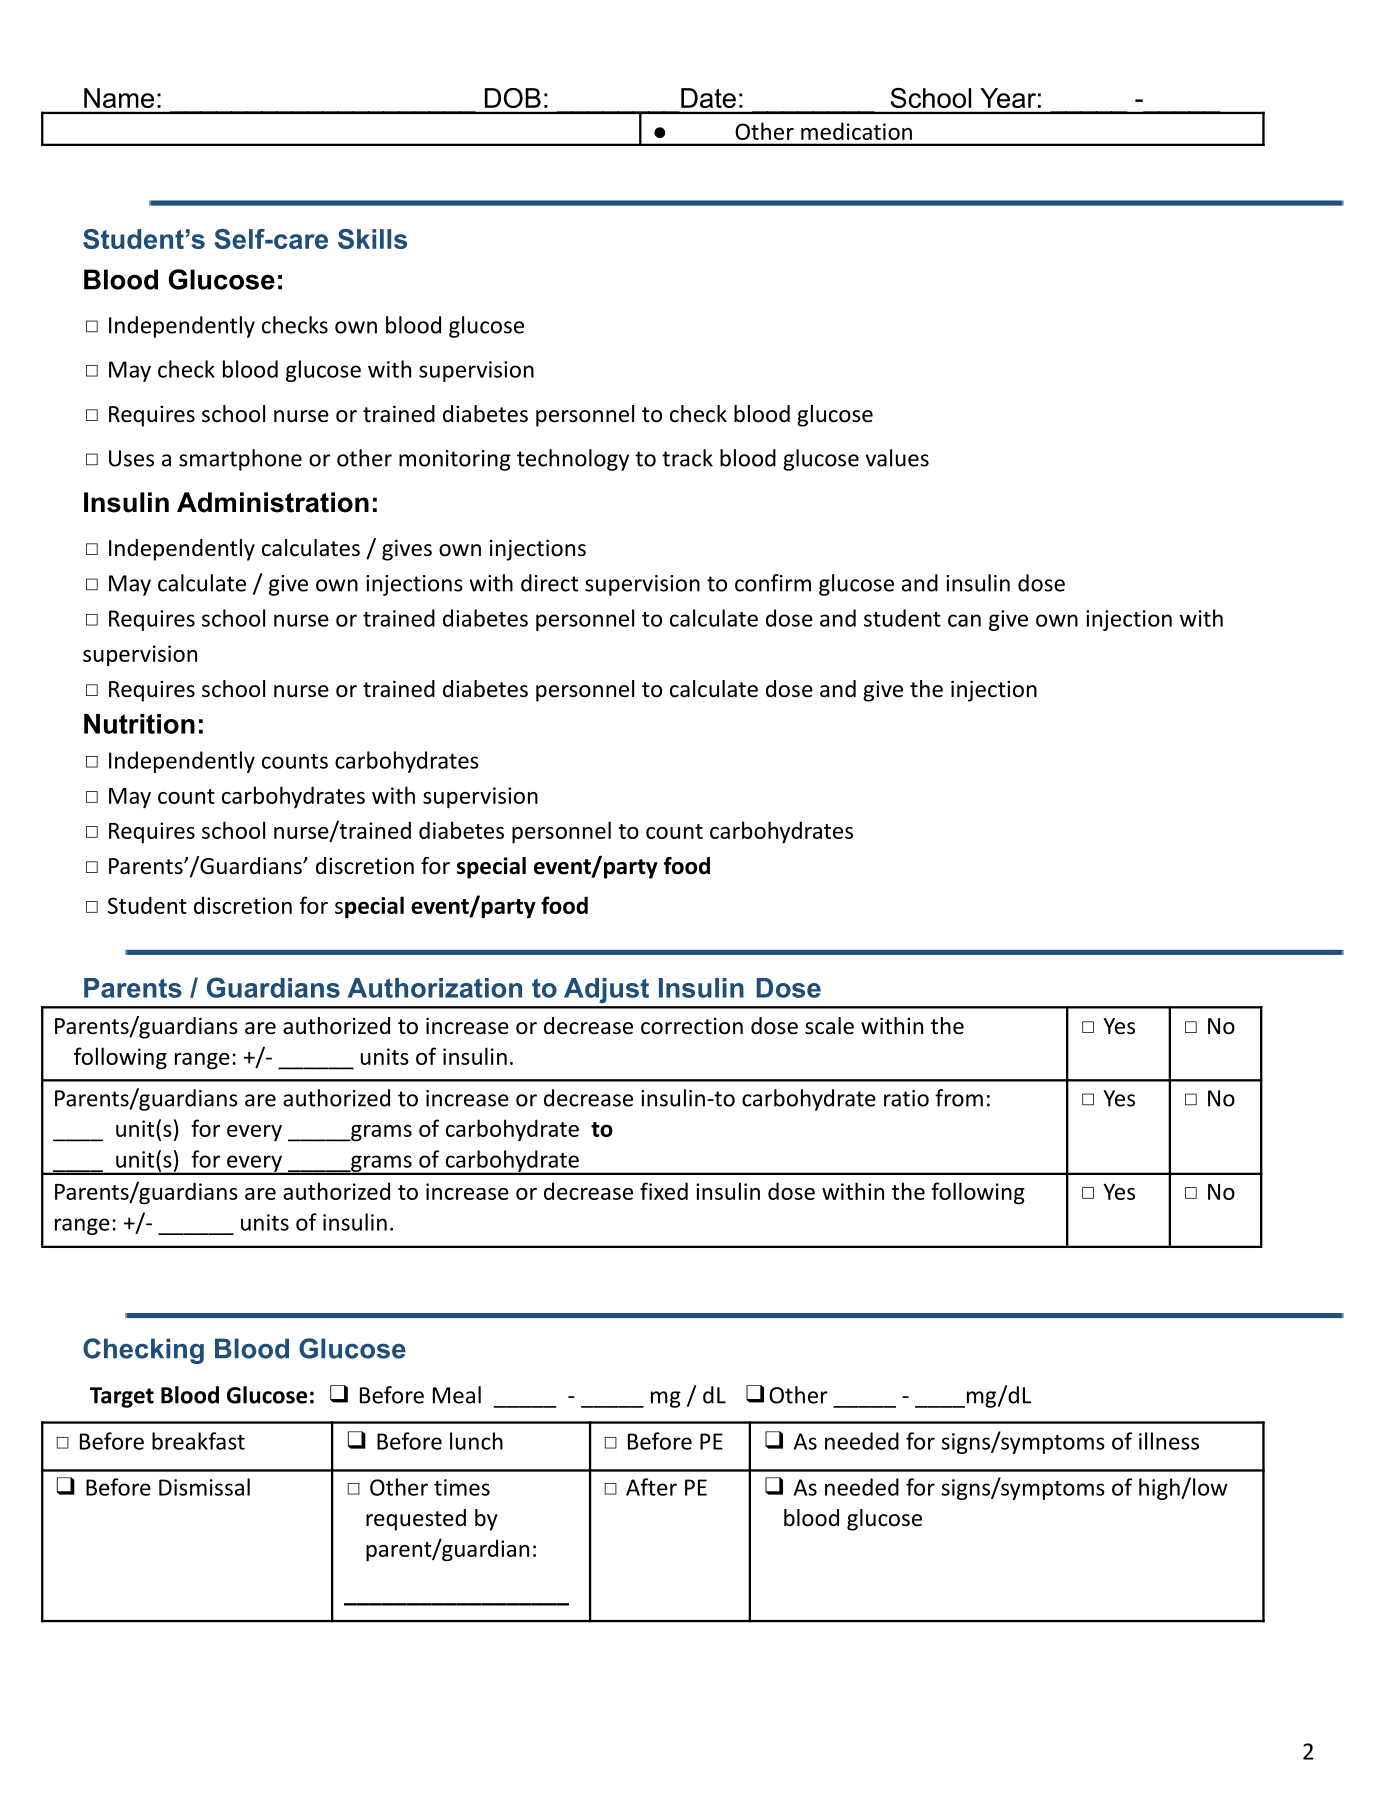  What do you see at coordinates (435, 988) in the screenshot?
I see `Authorization` at bounding box center [435, 988].
